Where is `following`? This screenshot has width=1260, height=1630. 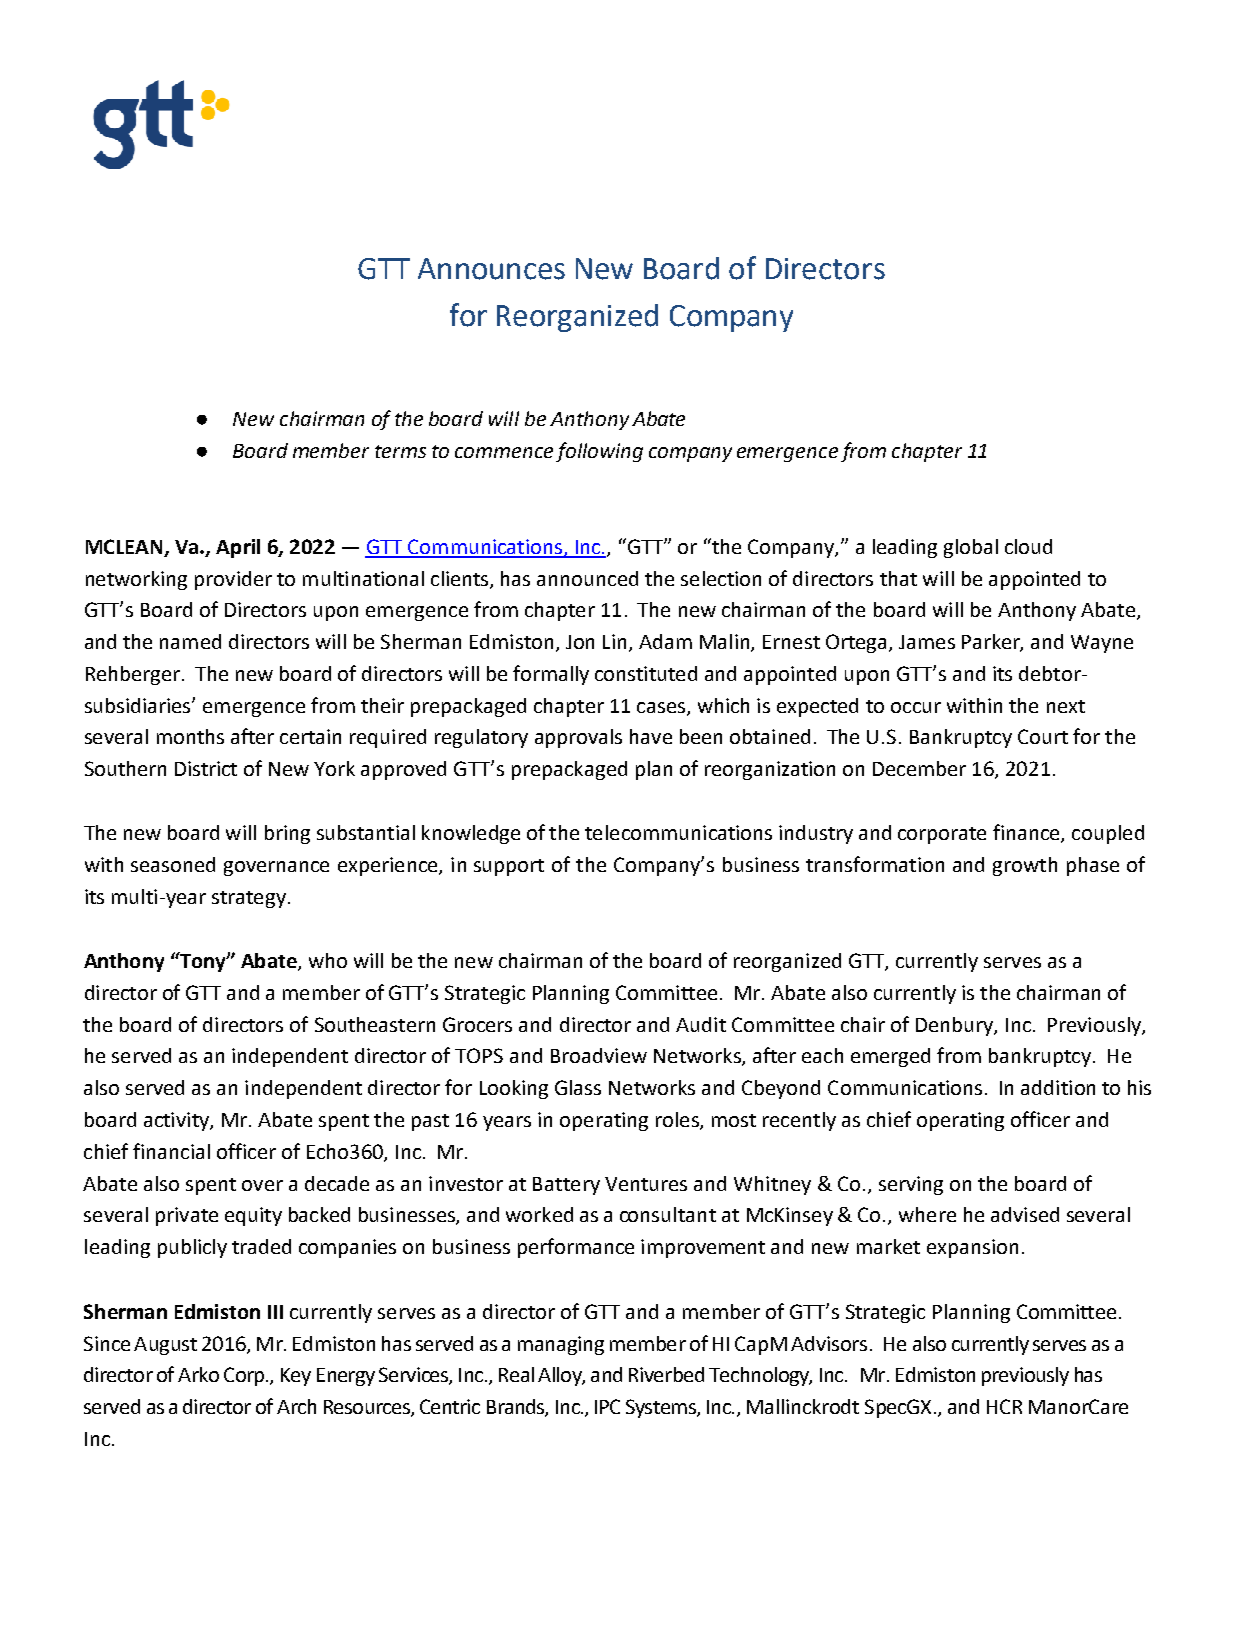 following is located at coordinates (599, 452).
